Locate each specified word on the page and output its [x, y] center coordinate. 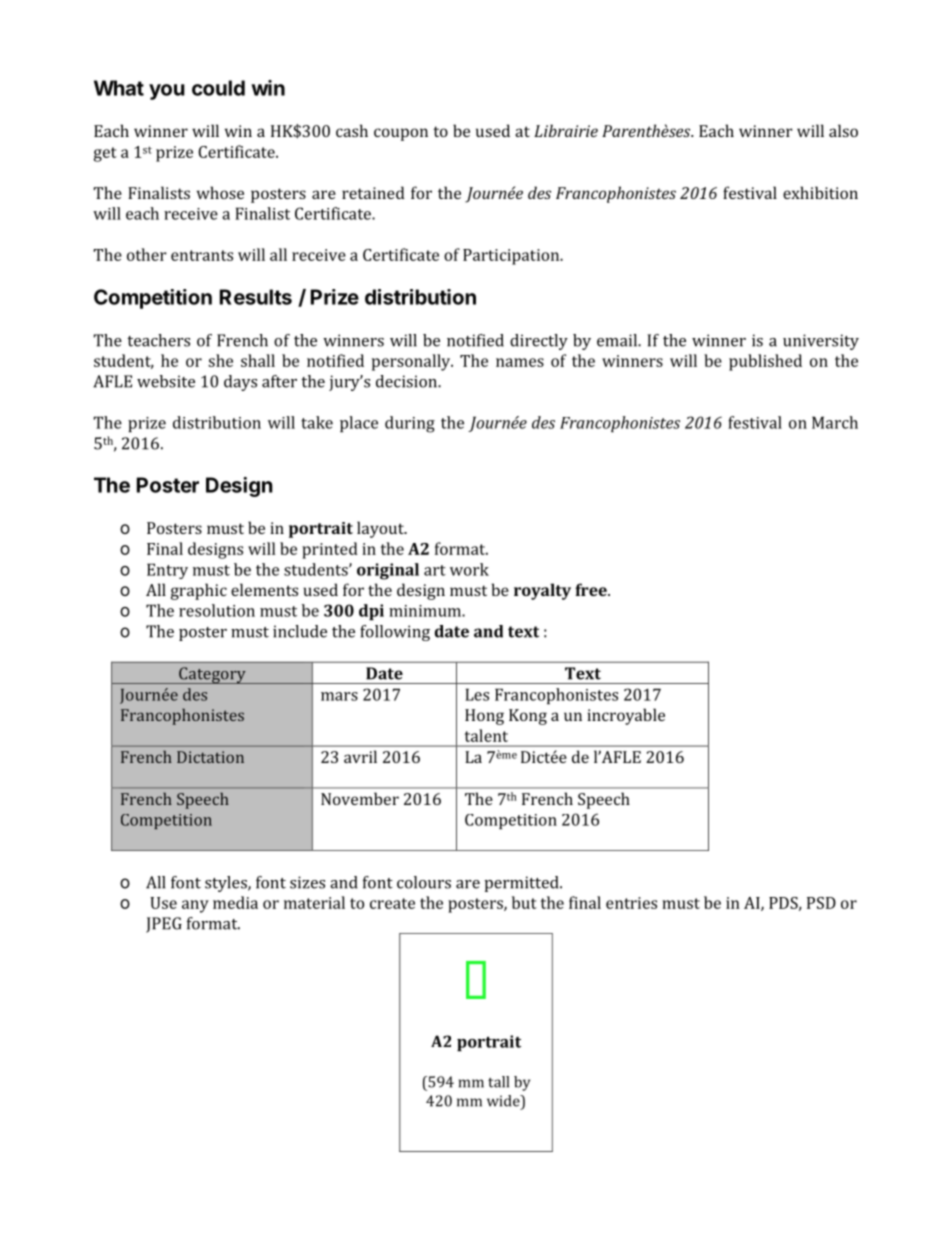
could [218, 88]
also [843, 130]
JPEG [164, 925]
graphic [199, 591]
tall [498, 1082]
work [469, 569]
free [592, 589]
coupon [401, 134]
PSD [821, 903]
